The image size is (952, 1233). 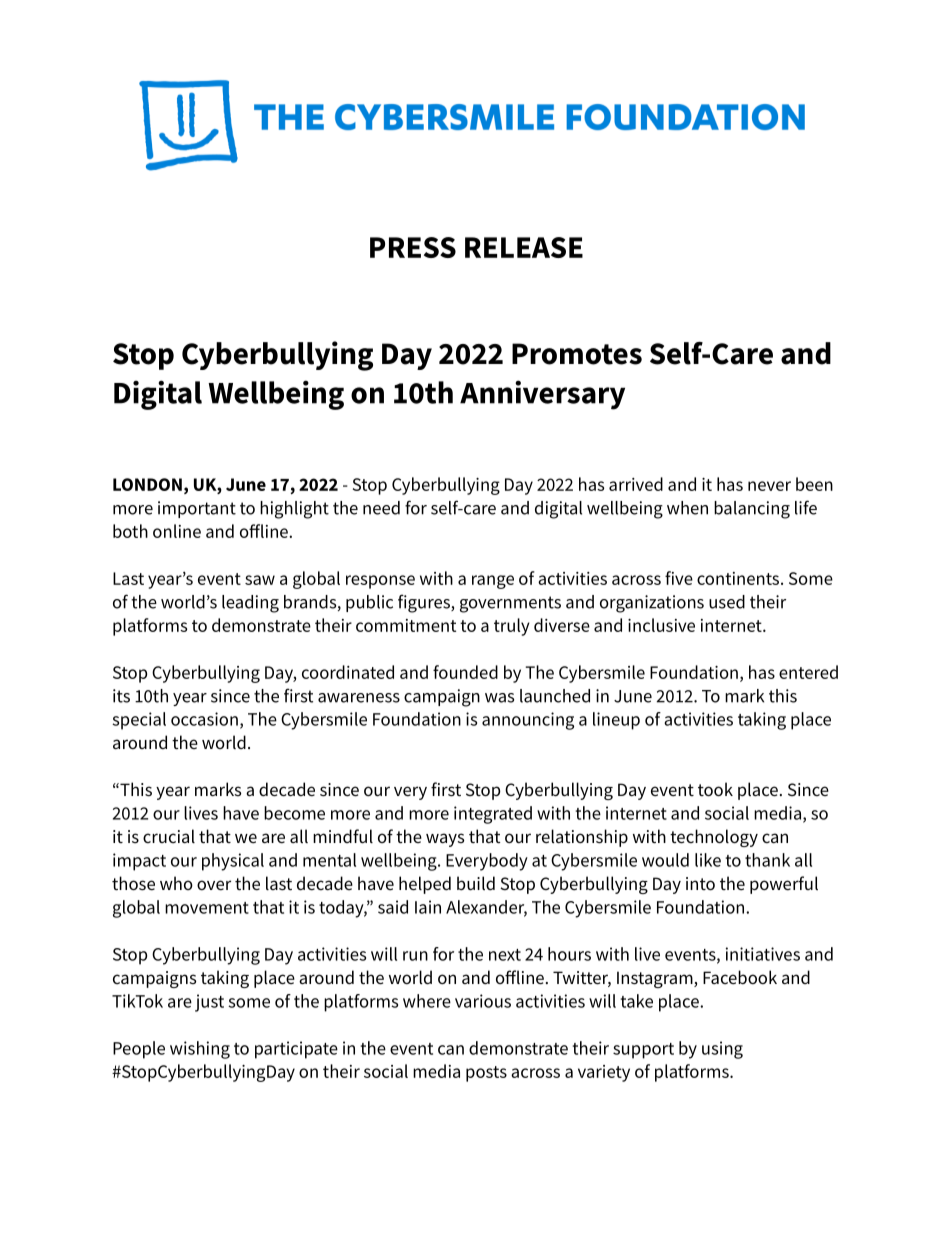 What do you see at coordinates (493, 582) in the screenshot?
I see `range` at bounding box center [493, 582].
